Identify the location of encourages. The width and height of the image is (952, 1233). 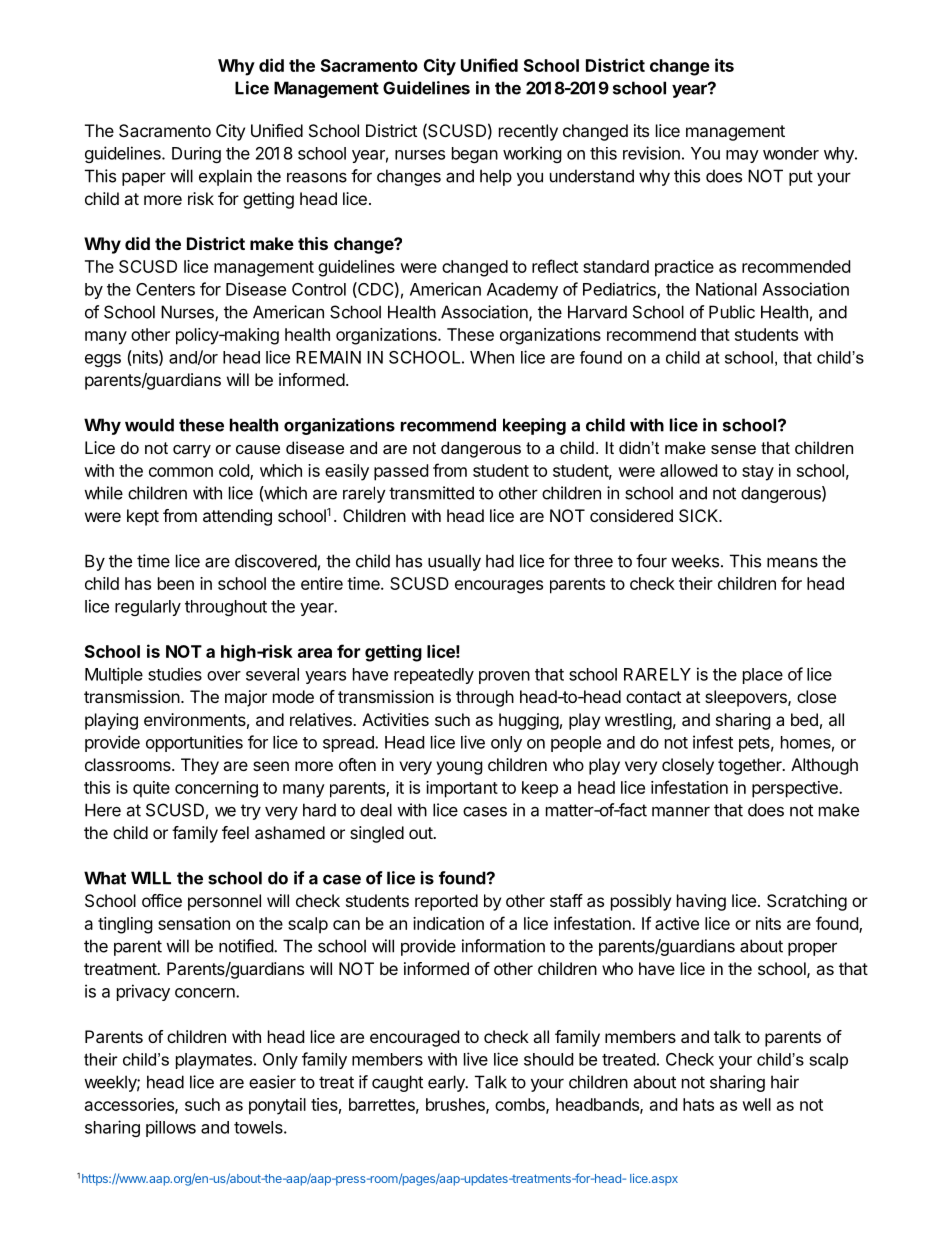
(499, 587).
